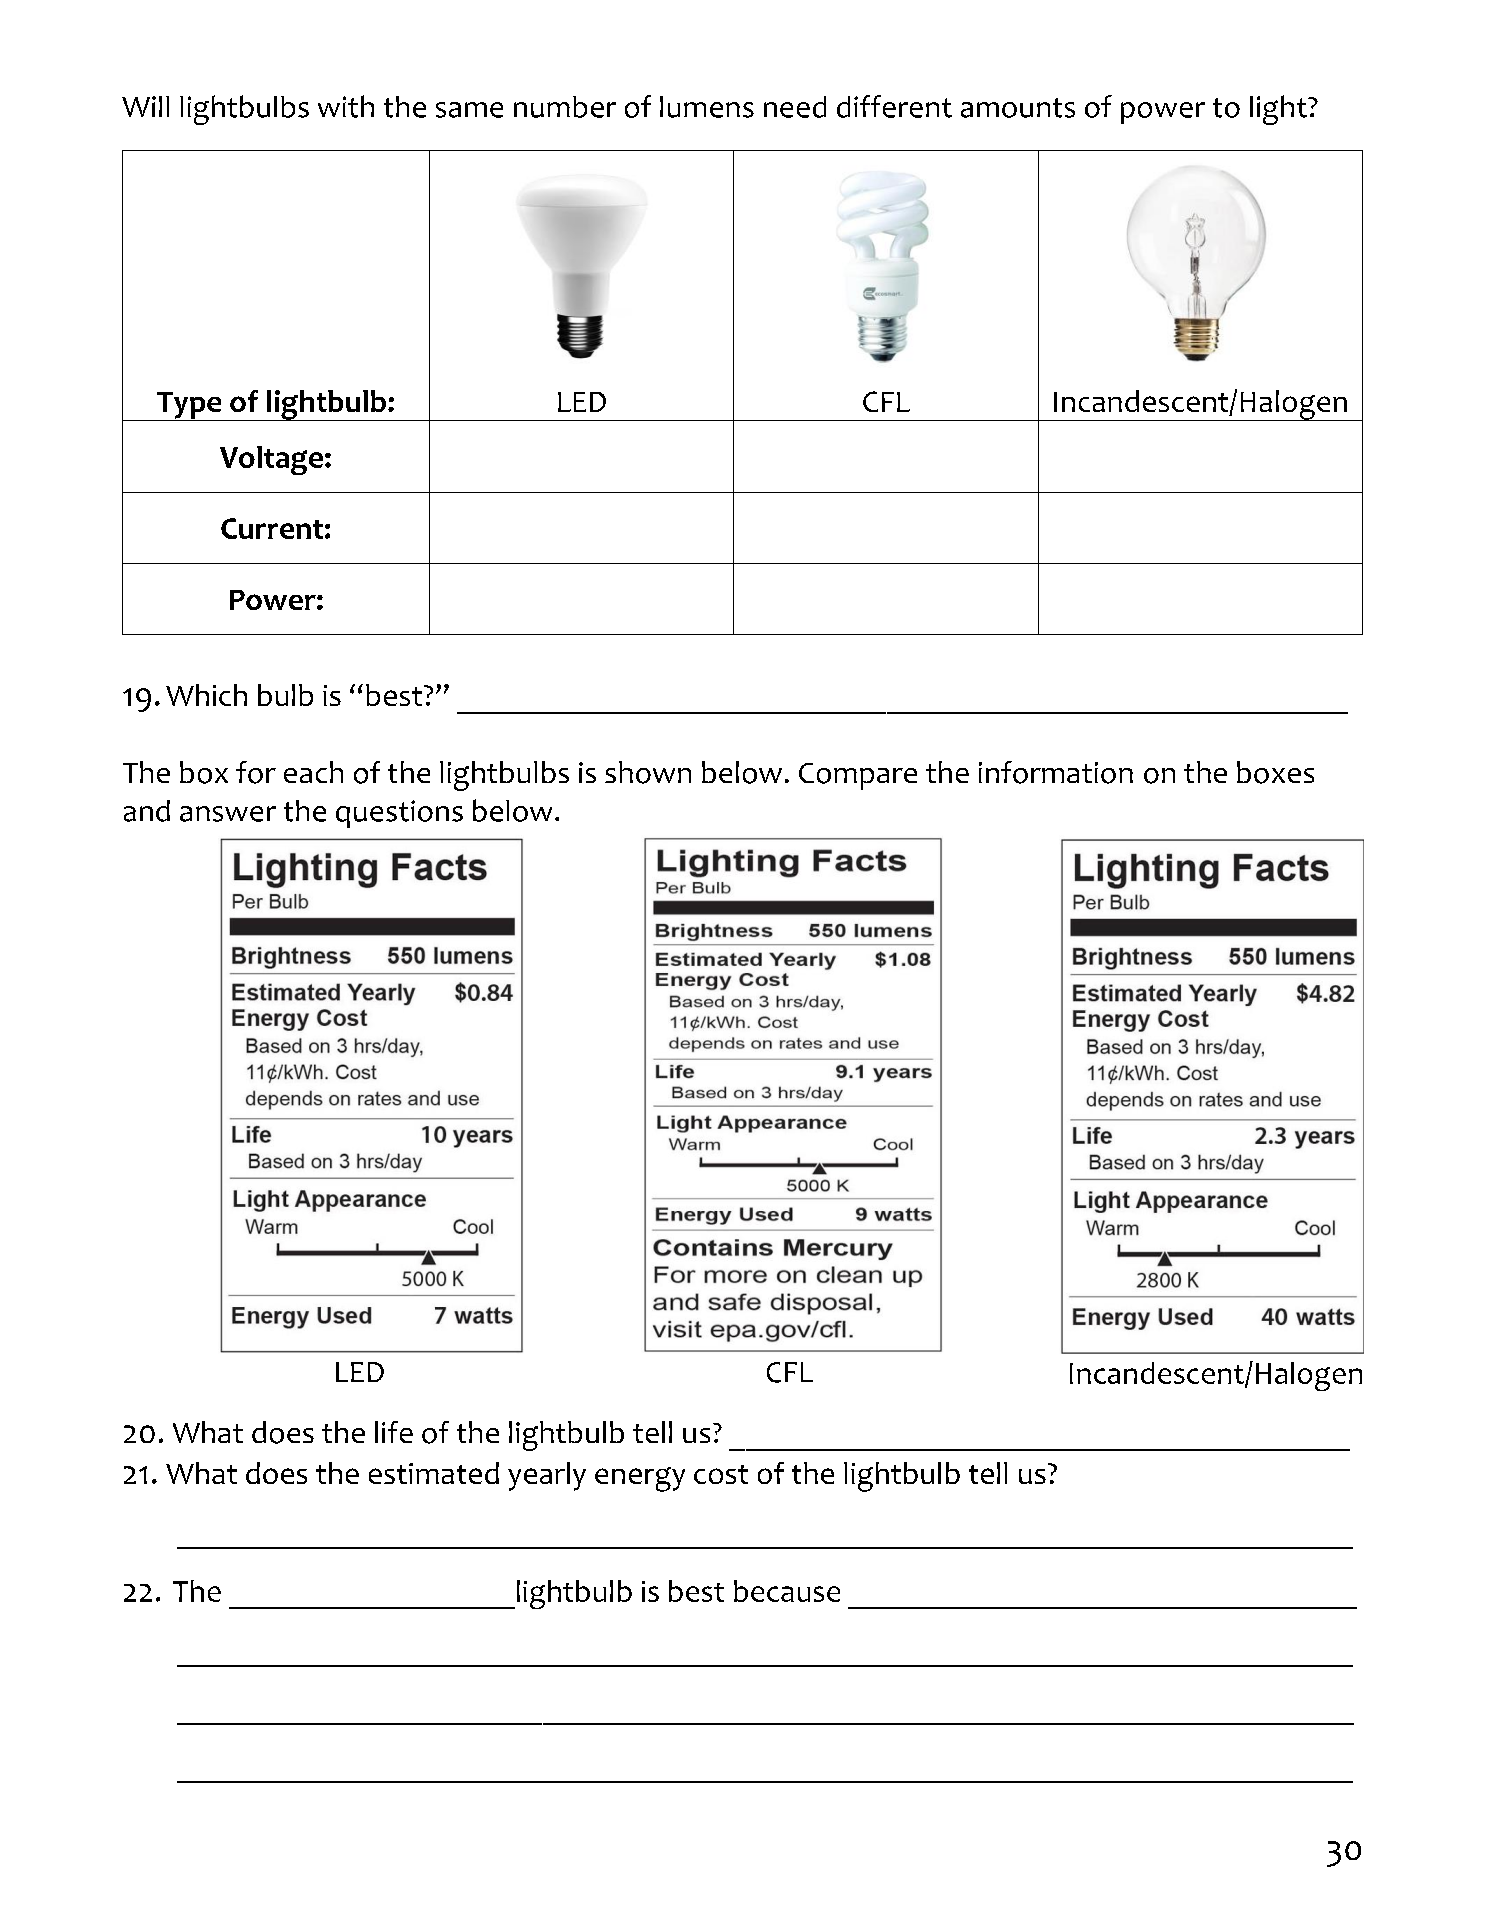 This screenshot has width=1485, height=1922. Describe the element at coordinates (346, 106) in the screenshot. I see `with` at that location.
